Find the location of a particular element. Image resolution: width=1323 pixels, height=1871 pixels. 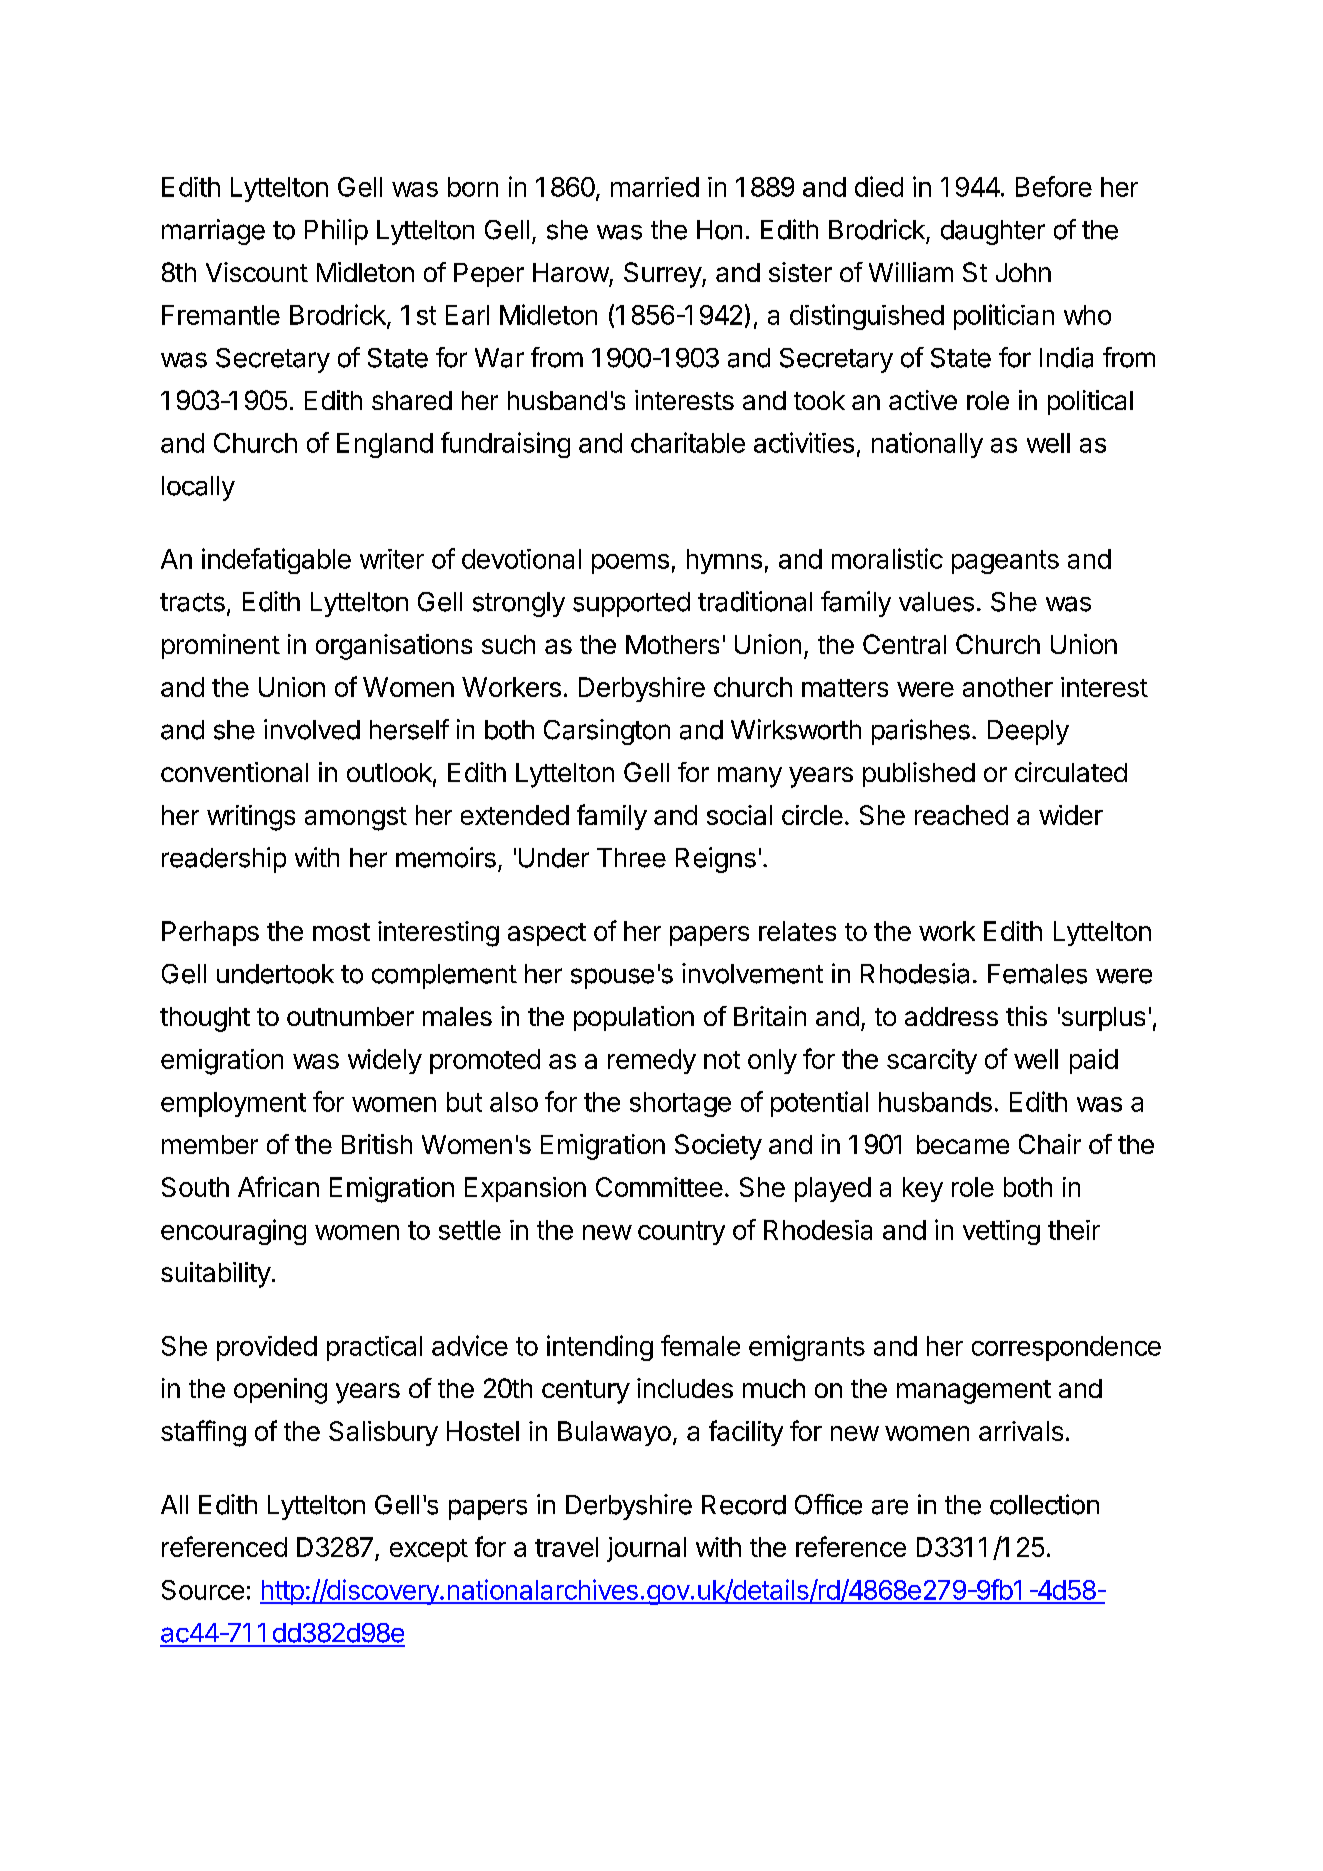

Mothers is located at coordinates (672, 644).
